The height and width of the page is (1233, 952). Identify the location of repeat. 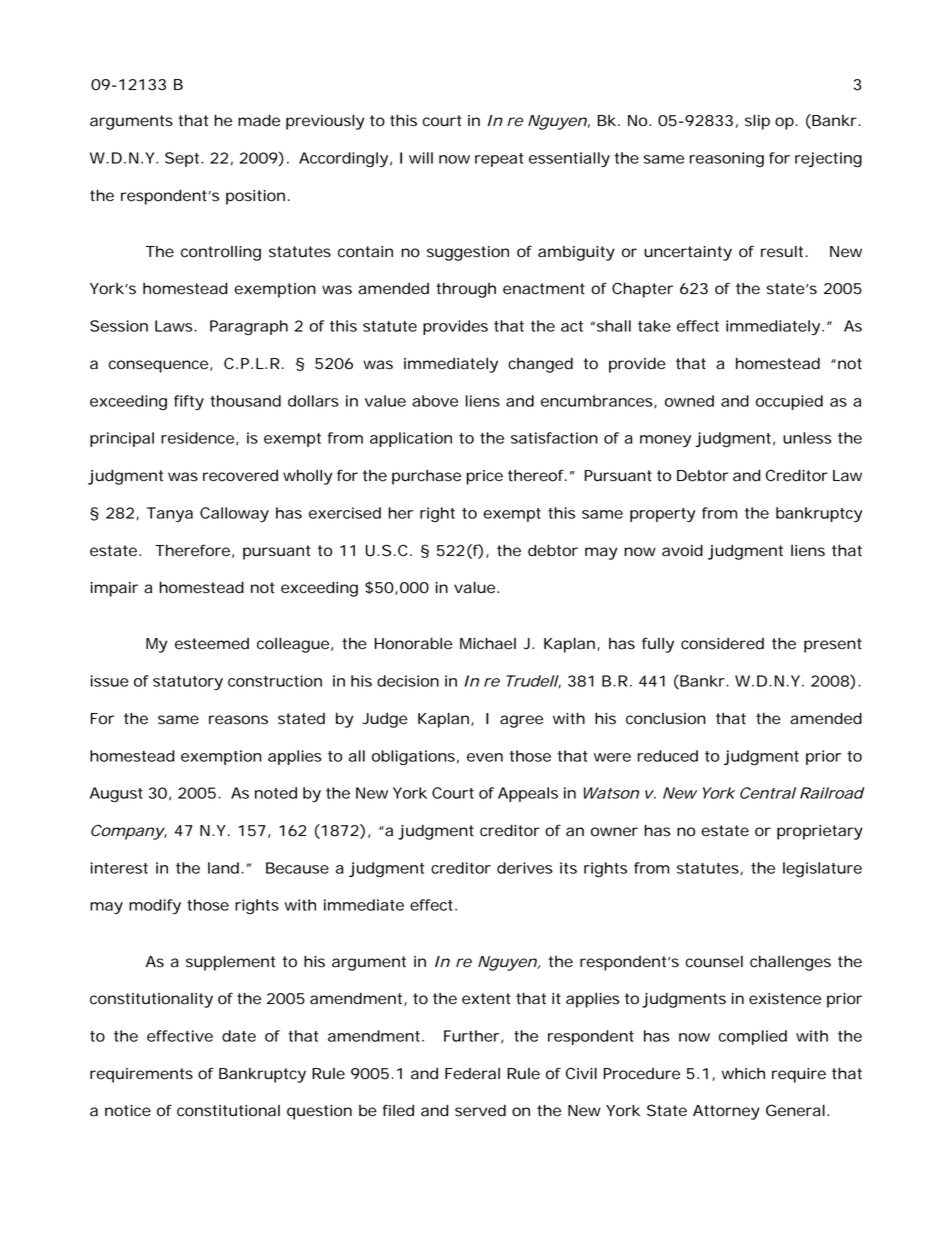
(499, 160).
